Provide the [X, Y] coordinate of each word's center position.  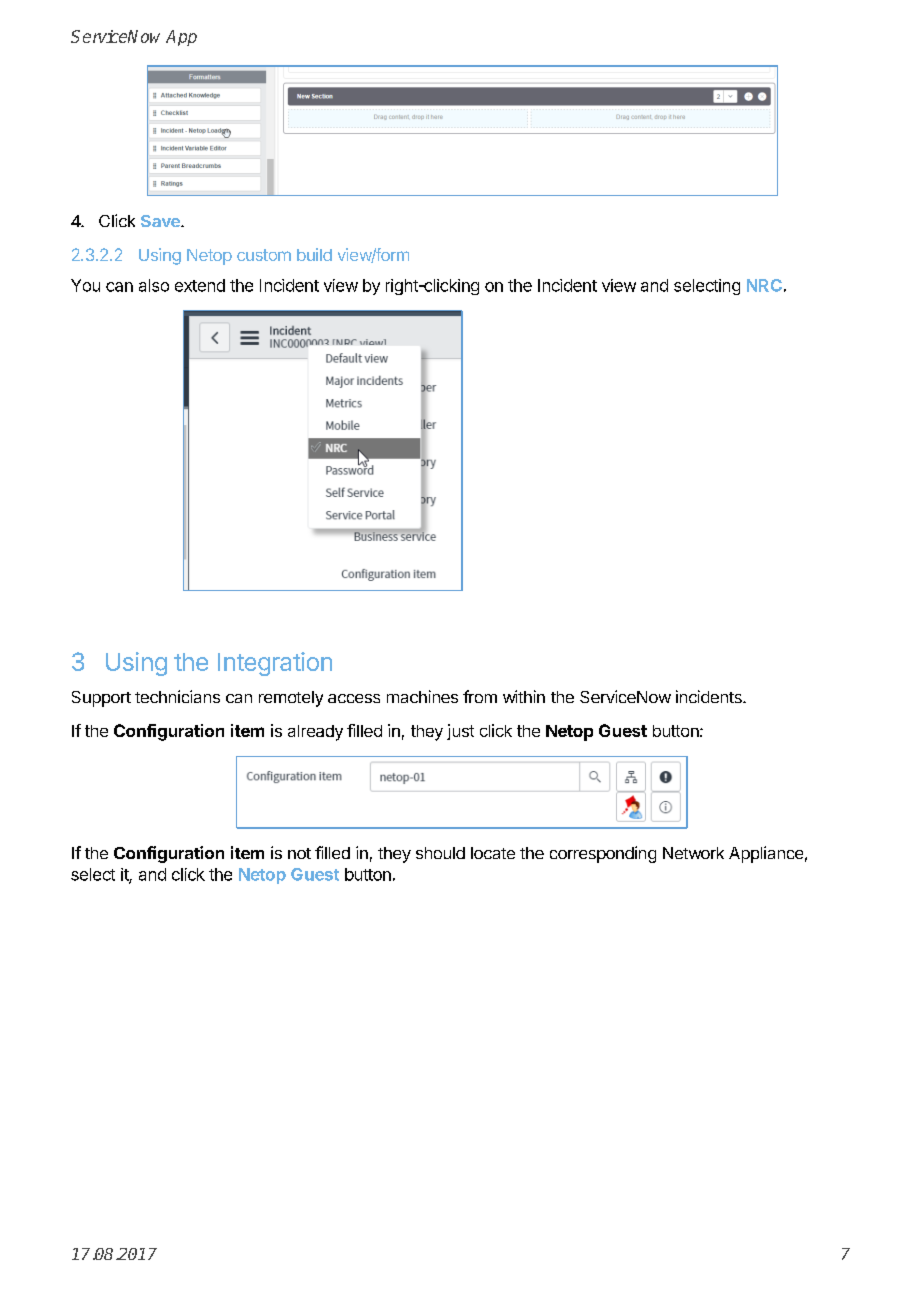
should [440, 853]
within [524, 696]
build [314, 254]
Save [161, 221]
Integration [275, 664]
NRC [764, 285]
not [299, 853]
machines [422, 696]
